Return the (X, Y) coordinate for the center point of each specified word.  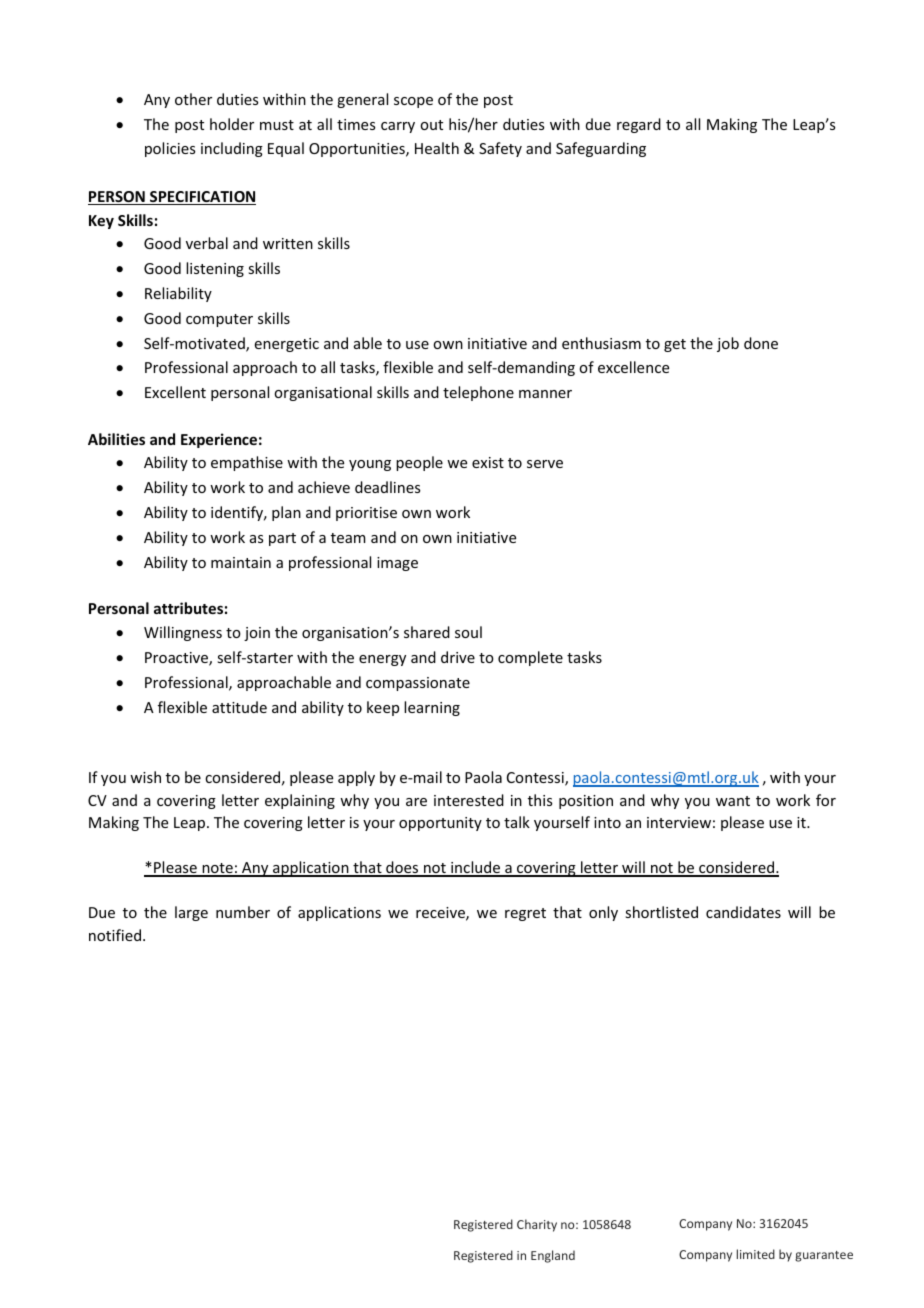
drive (458, 657)
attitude (239, 707)
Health (437, 148)
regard (639, 125)
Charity (537, 1225)
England (553, 1256)
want (733, 801)
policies (170, 149)
